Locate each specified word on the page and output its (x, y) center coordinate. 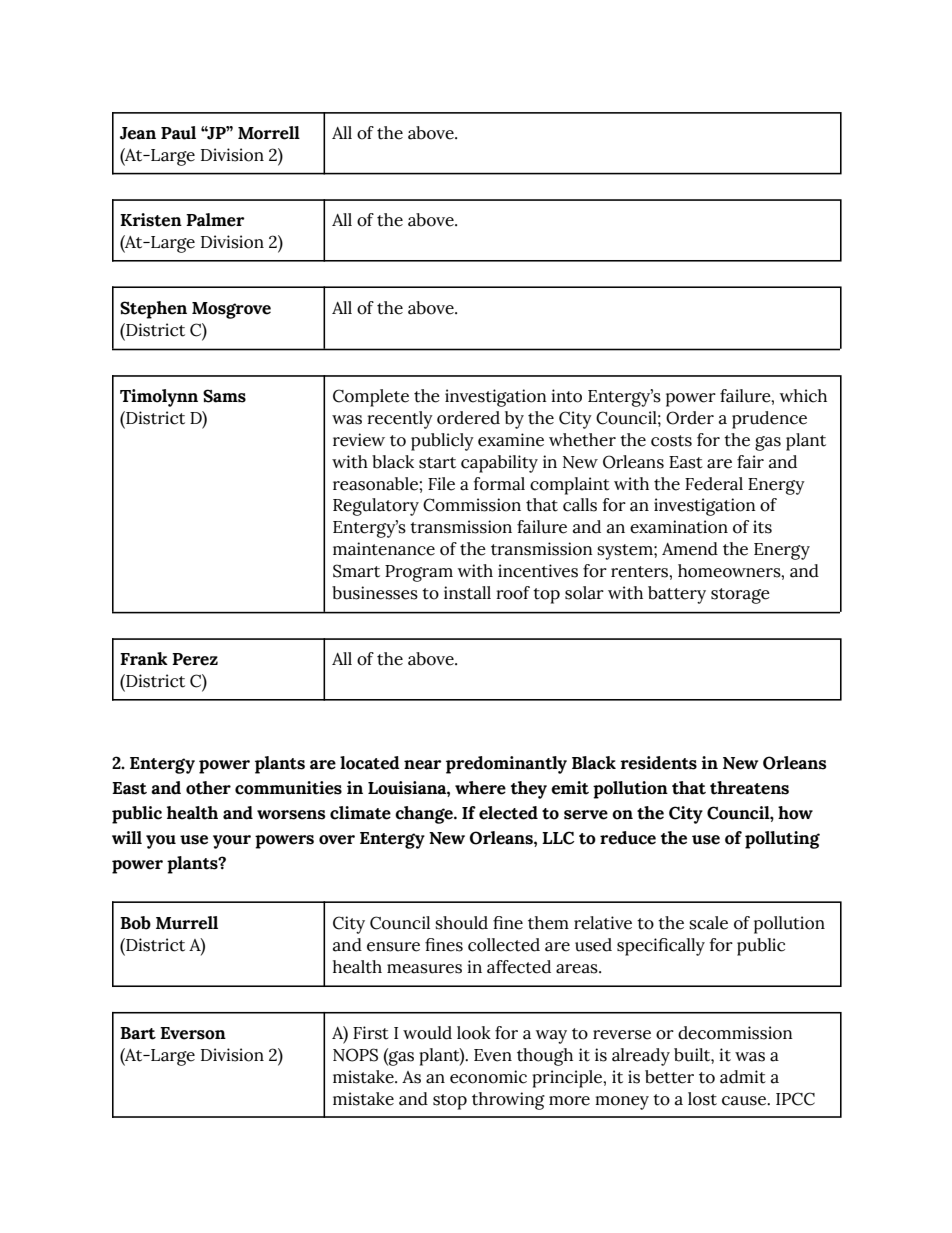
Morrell (269, 133)
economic (488, 1077)
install (467, 593)
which (803, 396)
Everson (193, 1033)
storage (740, 596)
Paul (178, 133)
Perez (195, 659)
